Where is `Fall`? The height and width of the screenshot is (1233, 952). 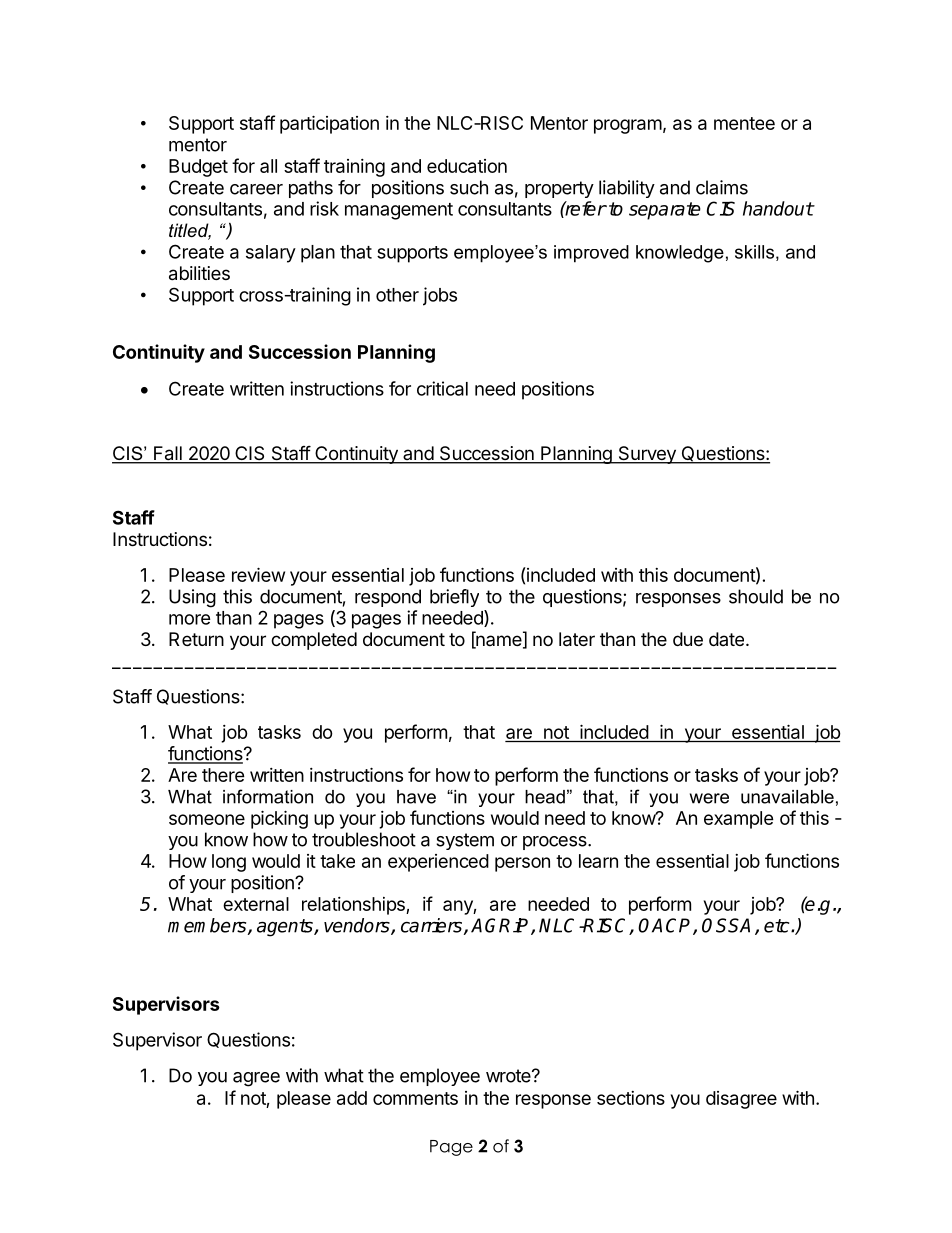
Fall is located at coordinates (168, 454).
